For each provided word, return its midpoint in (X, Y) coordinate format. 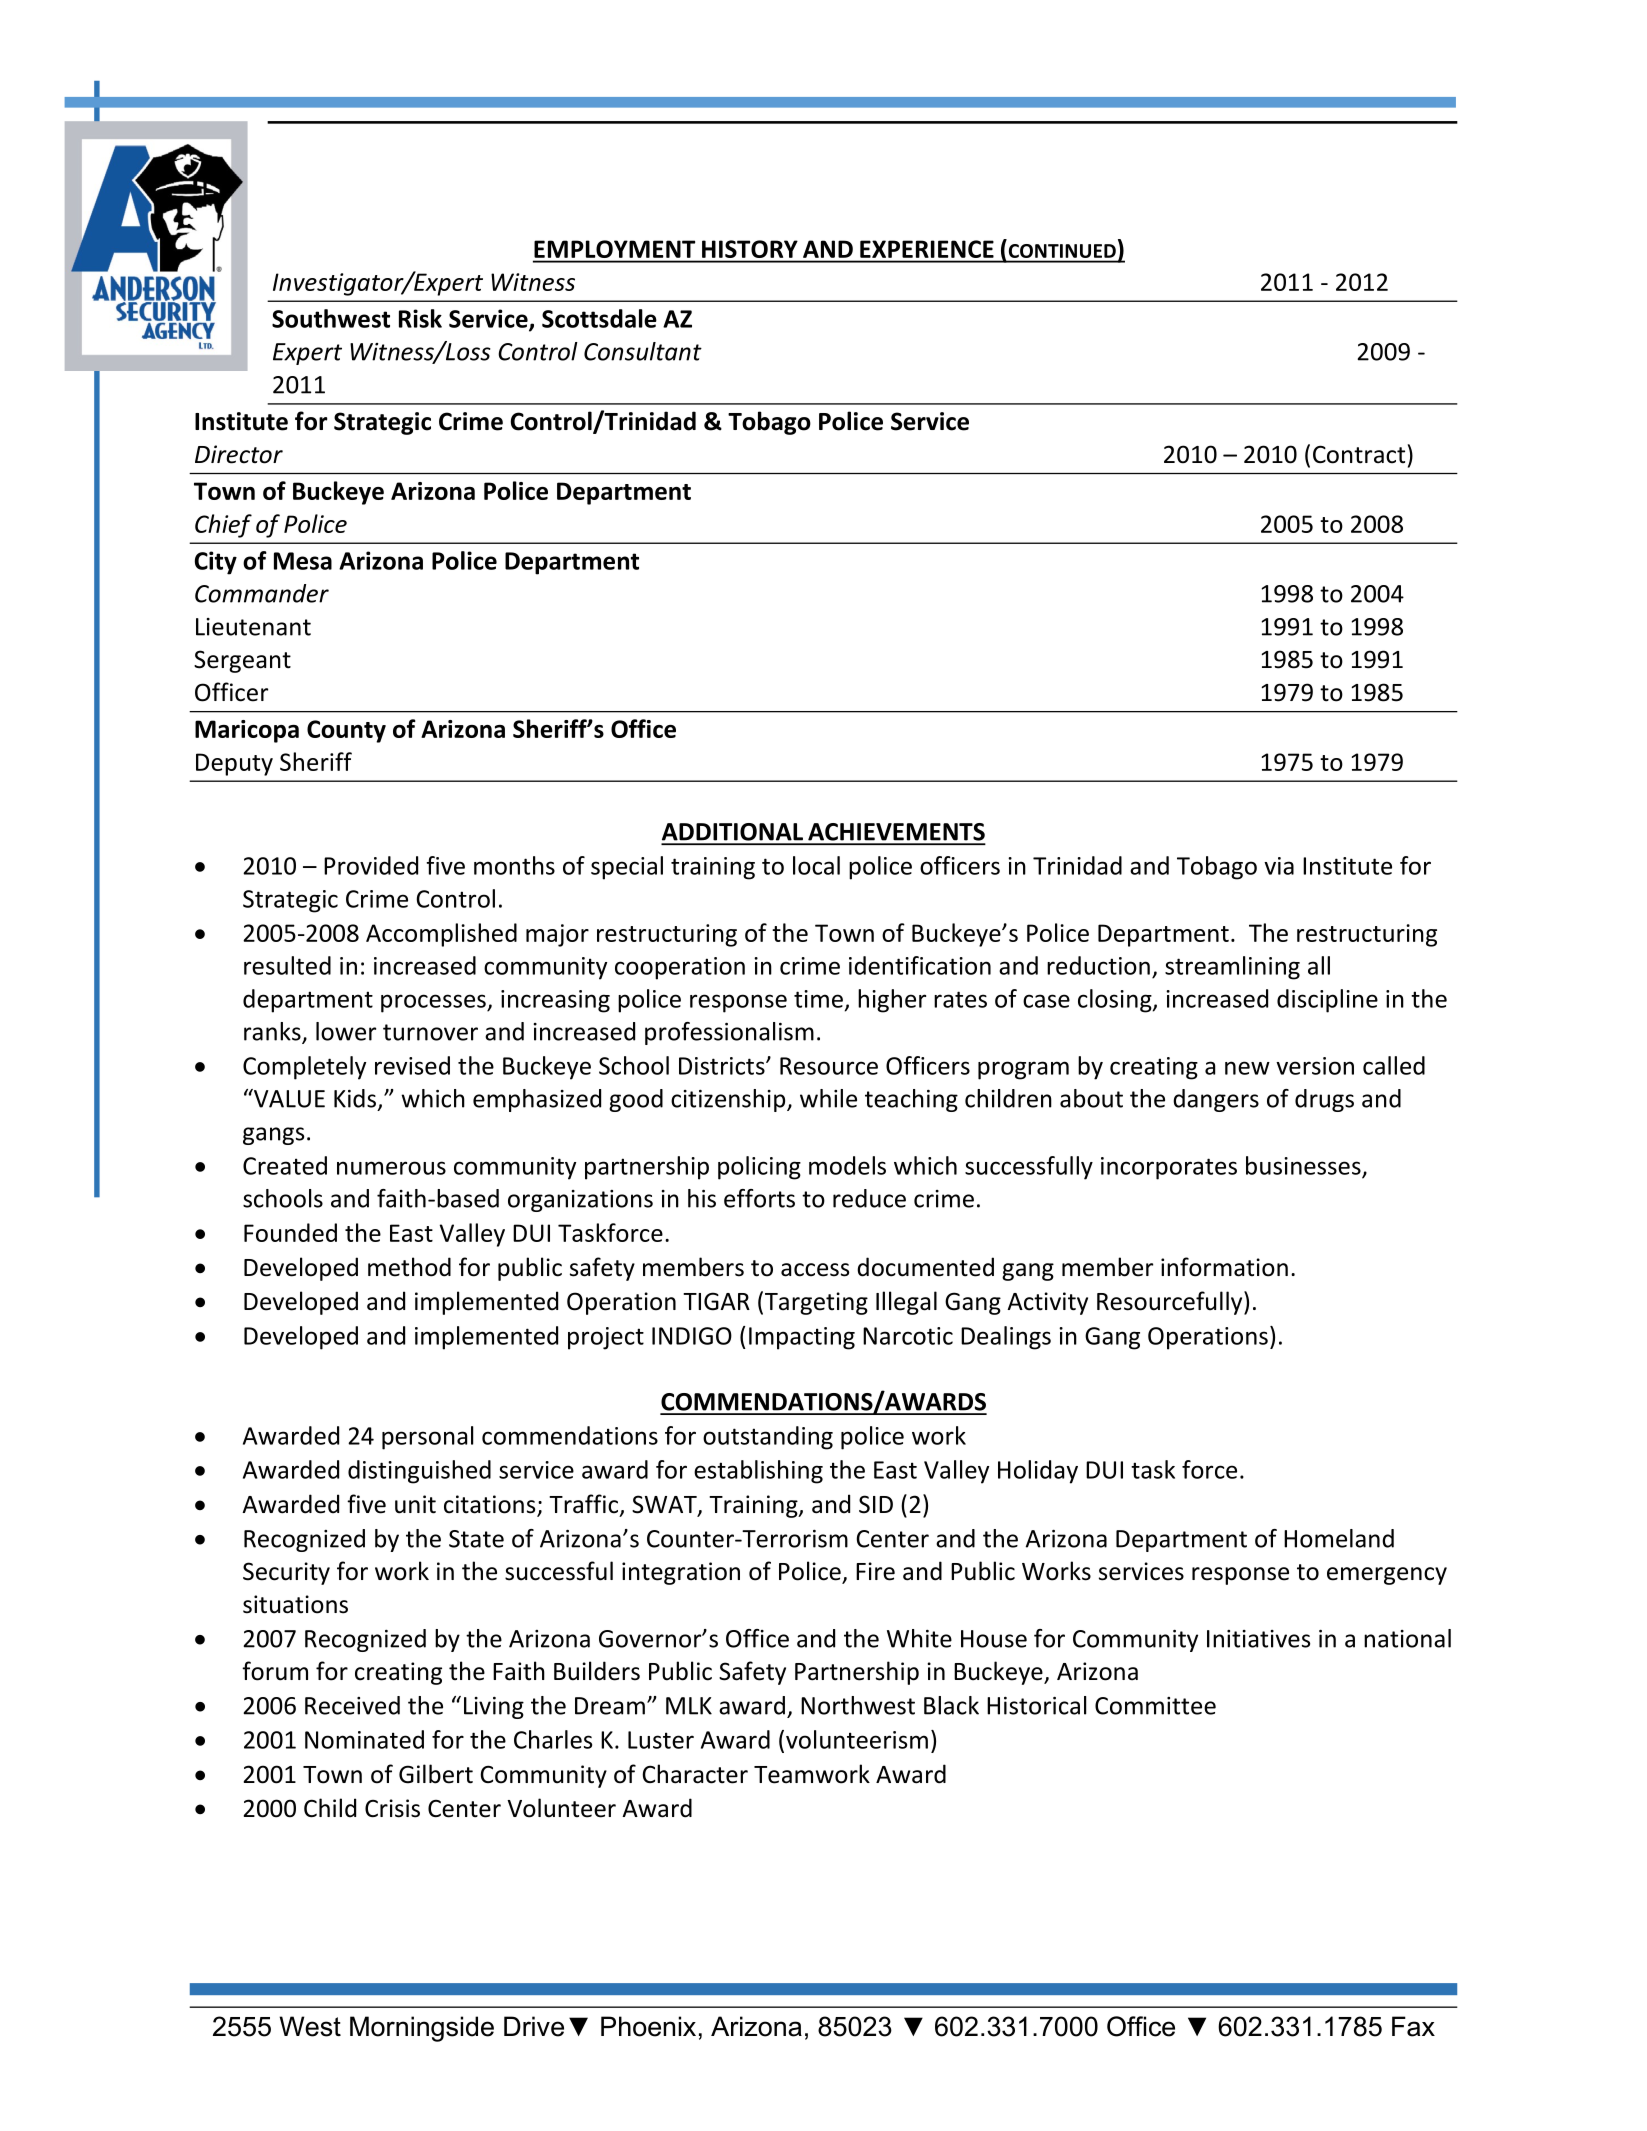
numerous (391, 1168)
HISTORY (750, 249)
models (847, 1165)
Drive (534, 2026)
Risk (420, 318)
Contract (1359, 454)
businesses (1304, 1166)
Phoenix (648, 2026)
